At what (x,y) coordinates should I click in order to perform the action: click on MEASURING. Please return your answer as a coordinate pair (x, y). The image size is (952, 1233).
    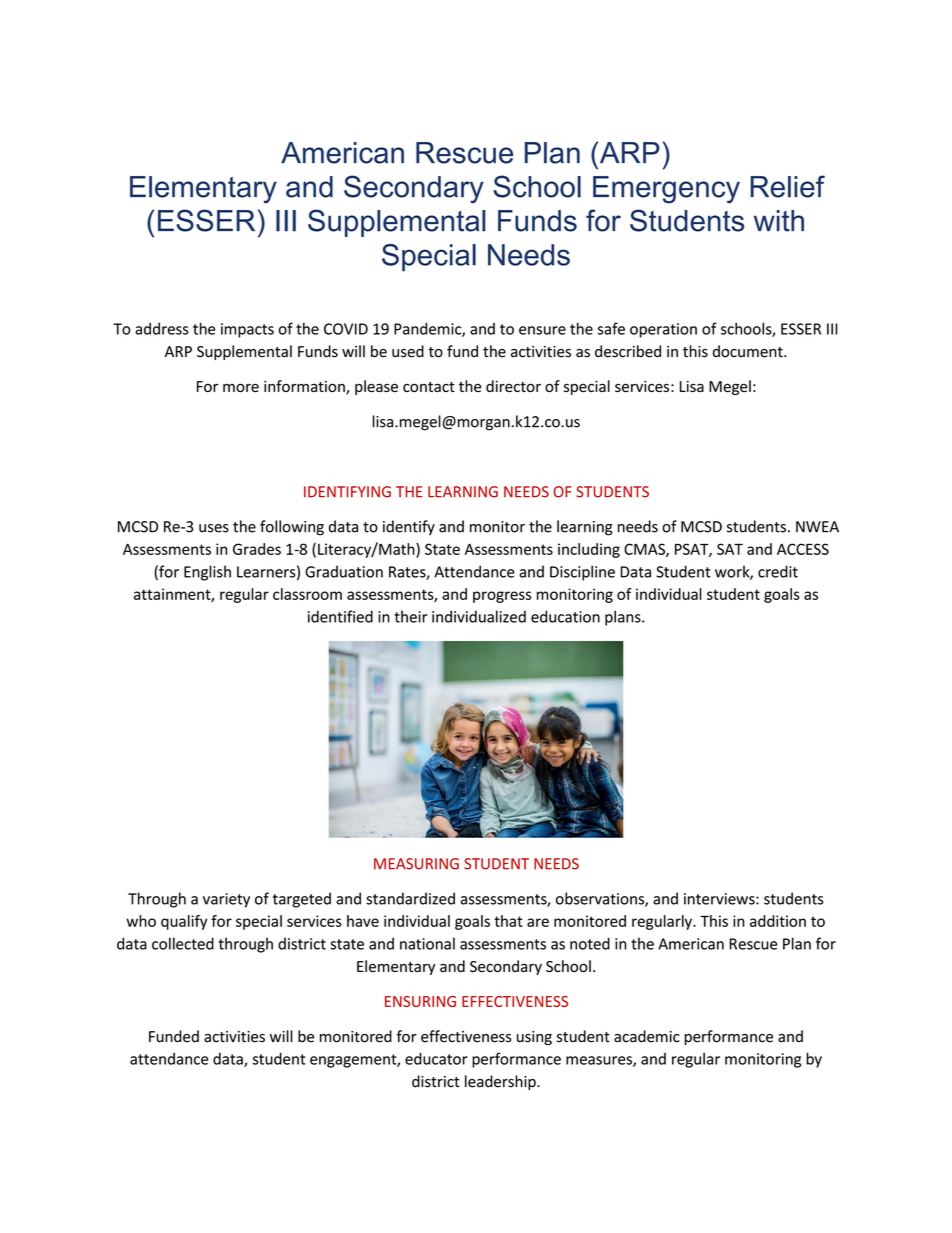
    Looking at the image, I should click on (416, 864).
